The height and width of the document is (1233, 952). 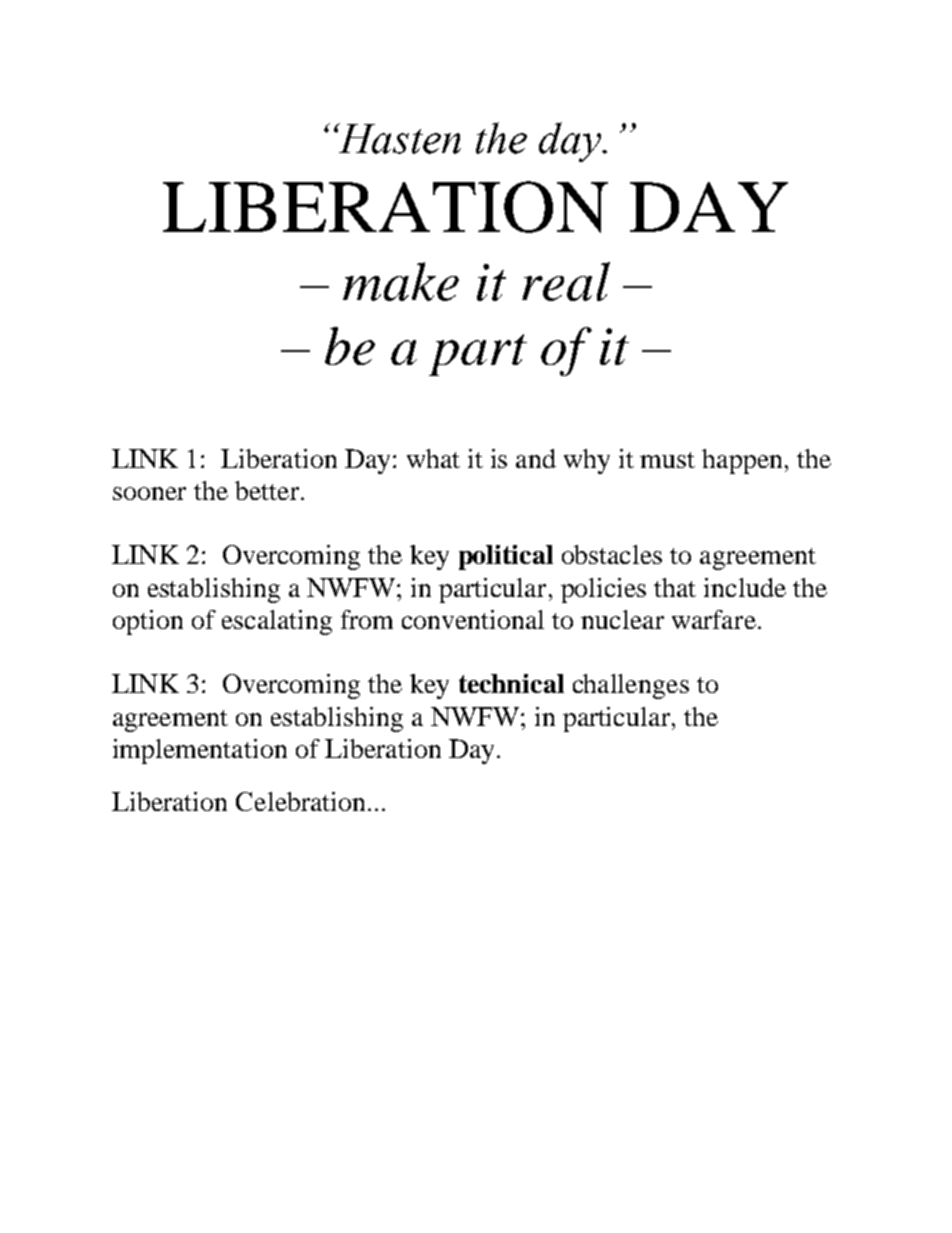 I want to click on must, so click(x=667, y=460).
